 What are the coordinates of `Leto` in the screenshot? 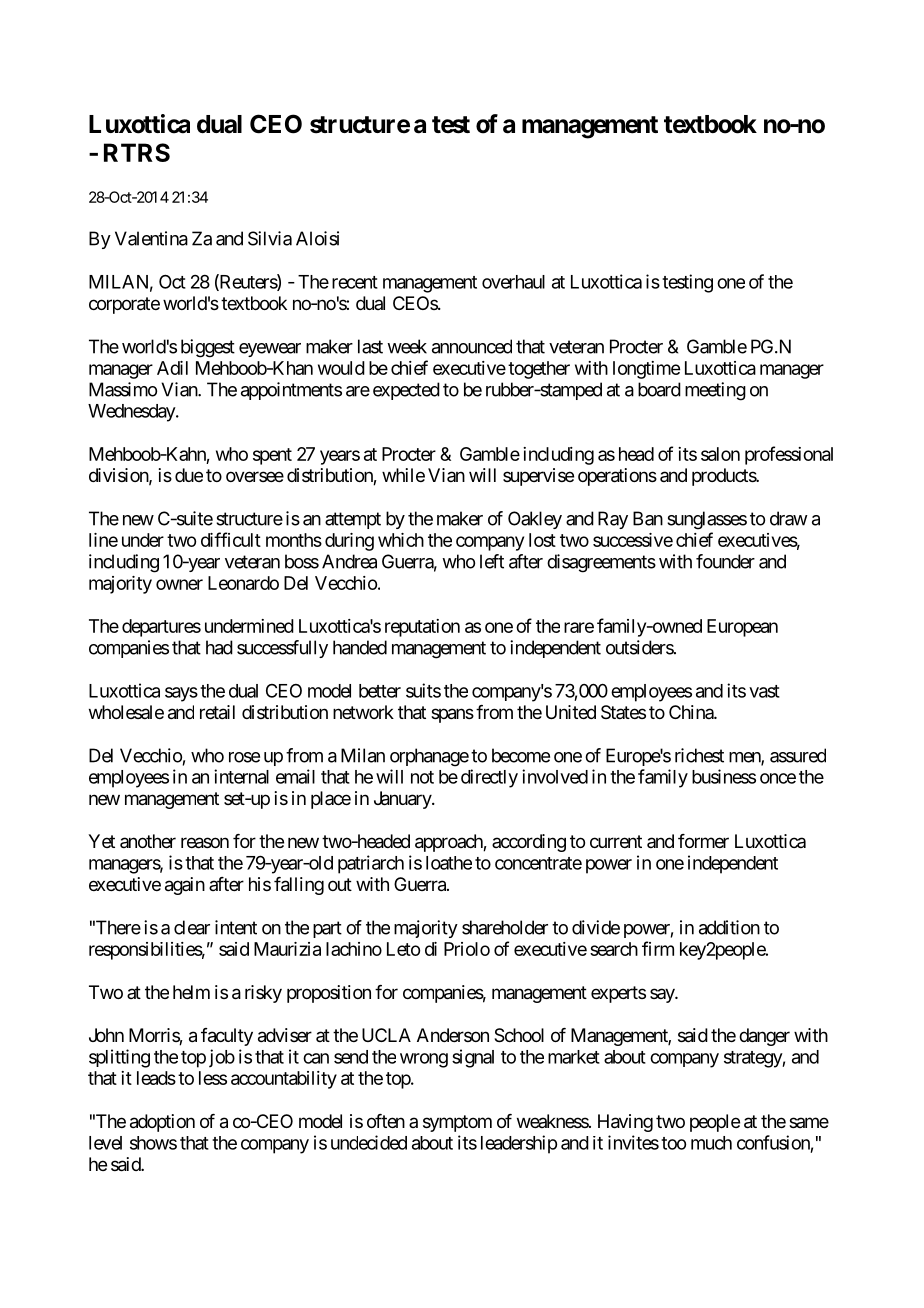 It's located at (403, 949).
